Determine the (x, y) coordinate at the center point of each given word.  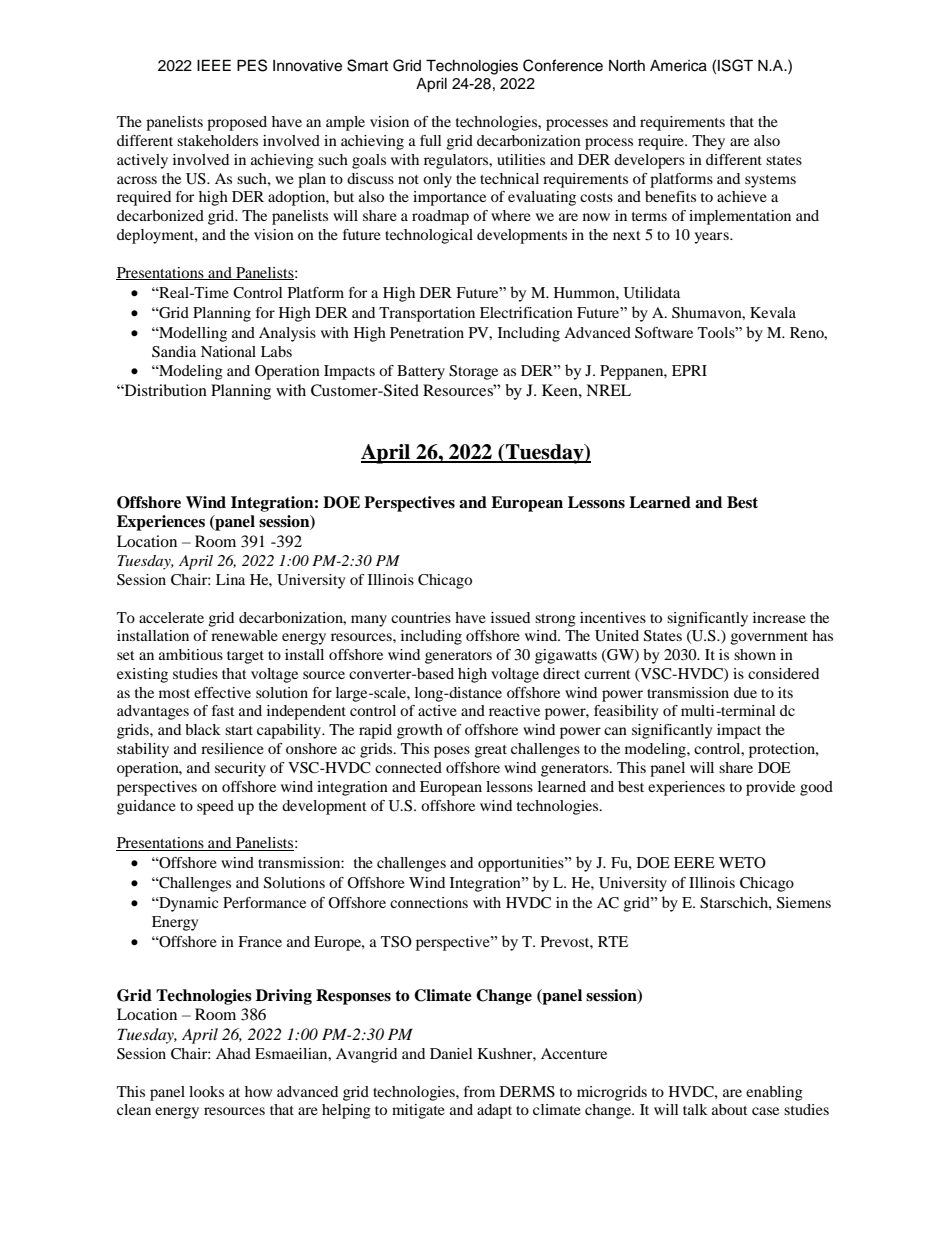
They (708, 142)
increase (779, 617)
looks (206, 1091)
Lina (230, 579)
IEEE (214, 65)
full (431, 140)
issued (510, 617)
